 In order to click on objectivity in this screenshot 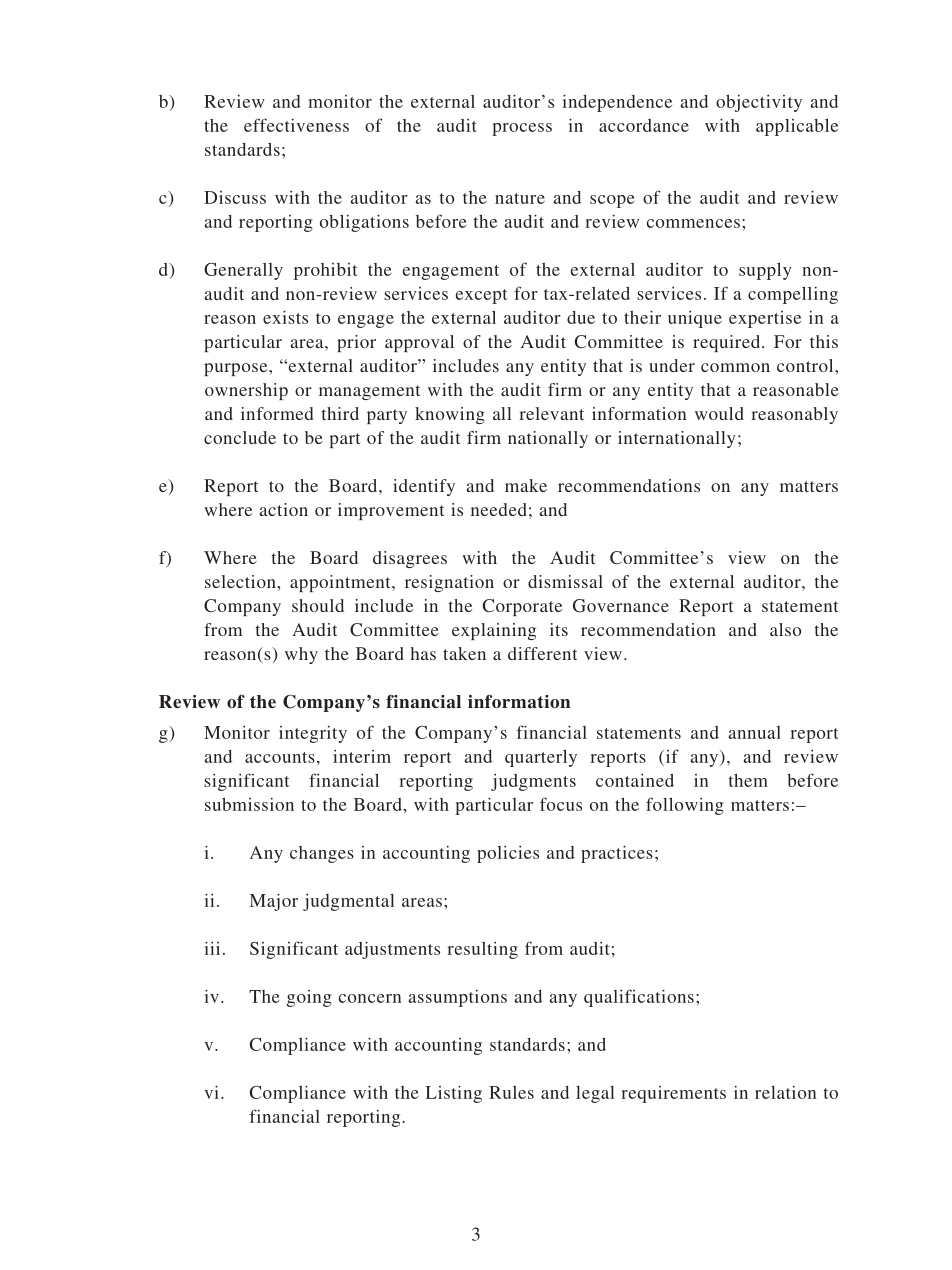, I will do `click(759, 103)`.
